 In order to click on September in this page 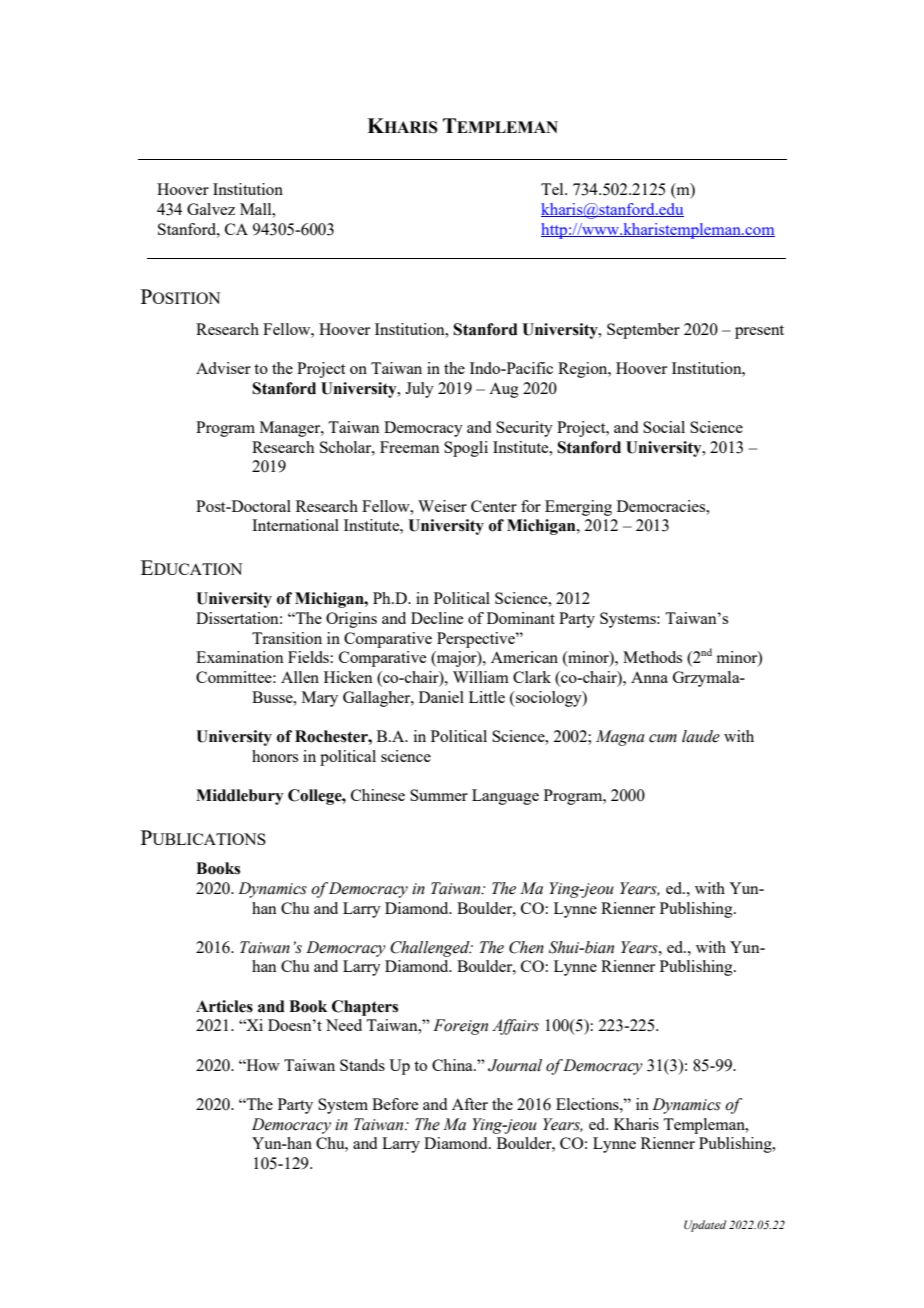, I will do `click(643, 331)`.
